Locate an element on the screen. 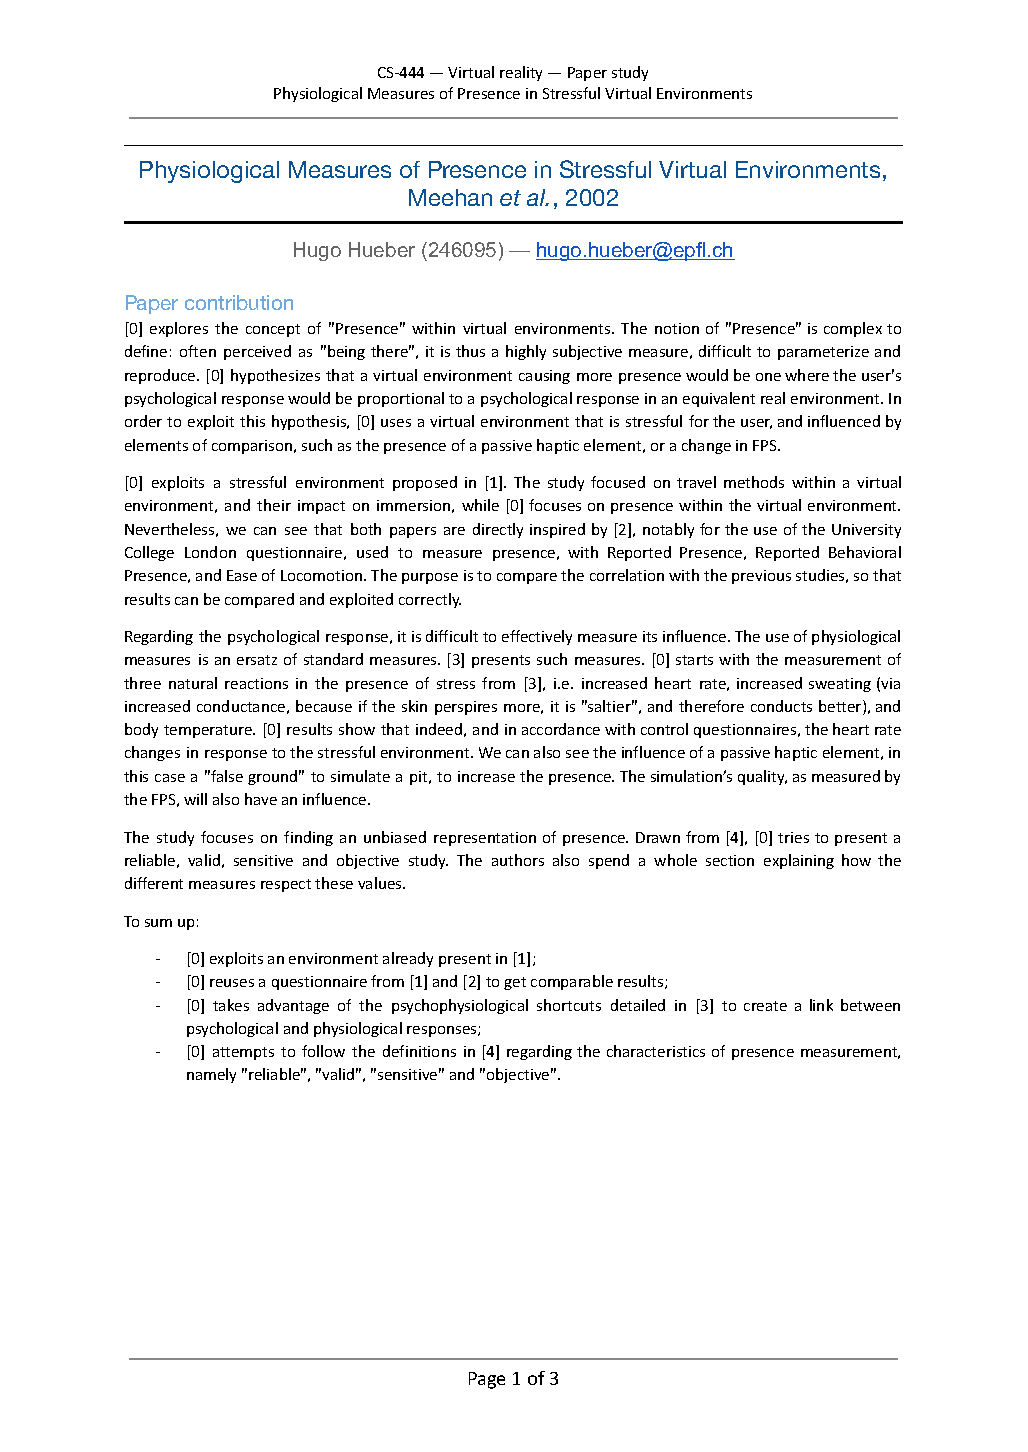 The image size is (1028, 1452). shortcuts is located at coordinates (569, 1005).
